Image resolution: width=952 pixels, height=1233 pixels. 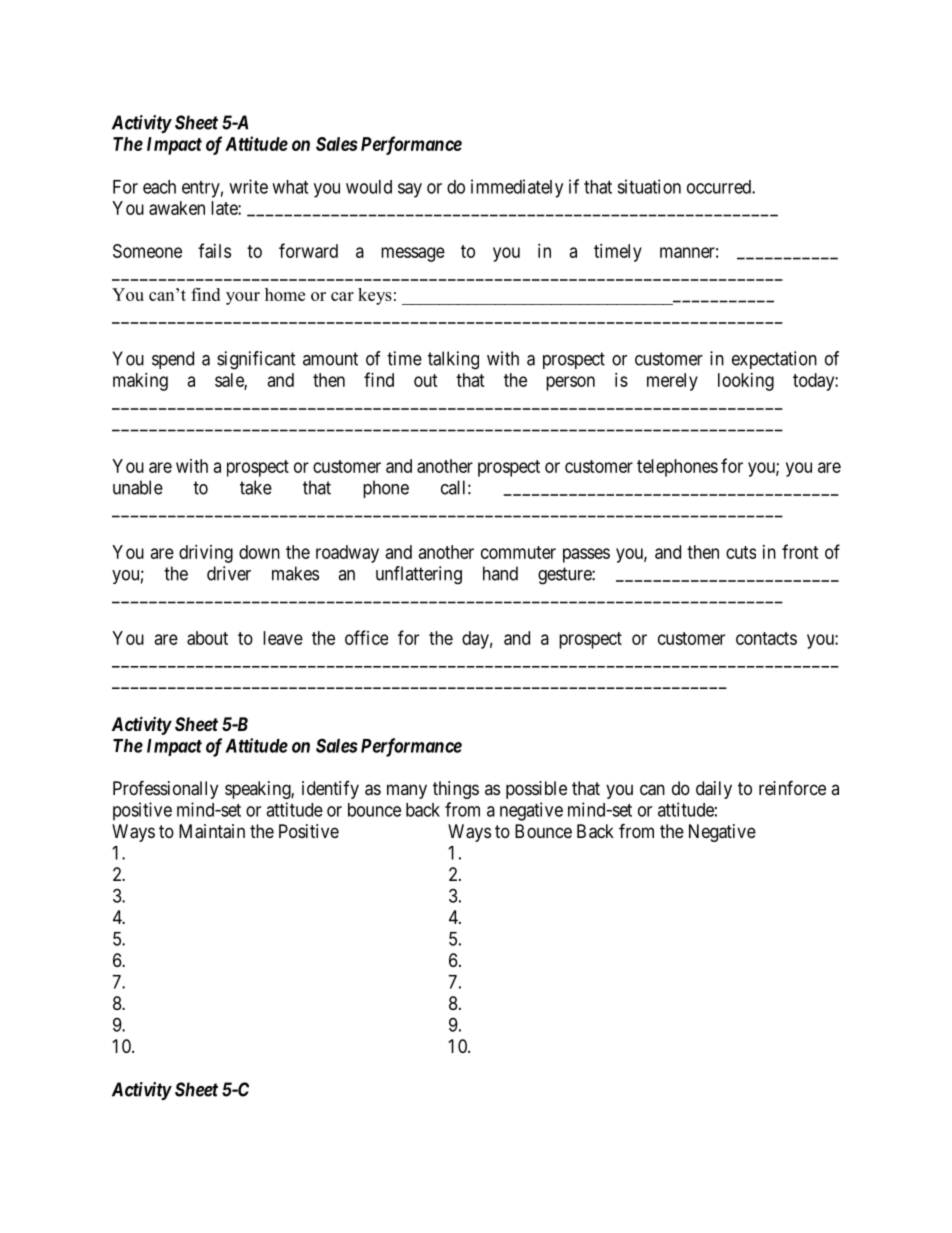 What do you see at coordinates (649, 186) in the image?
I see `situation` at bounding box center [649, 186].
